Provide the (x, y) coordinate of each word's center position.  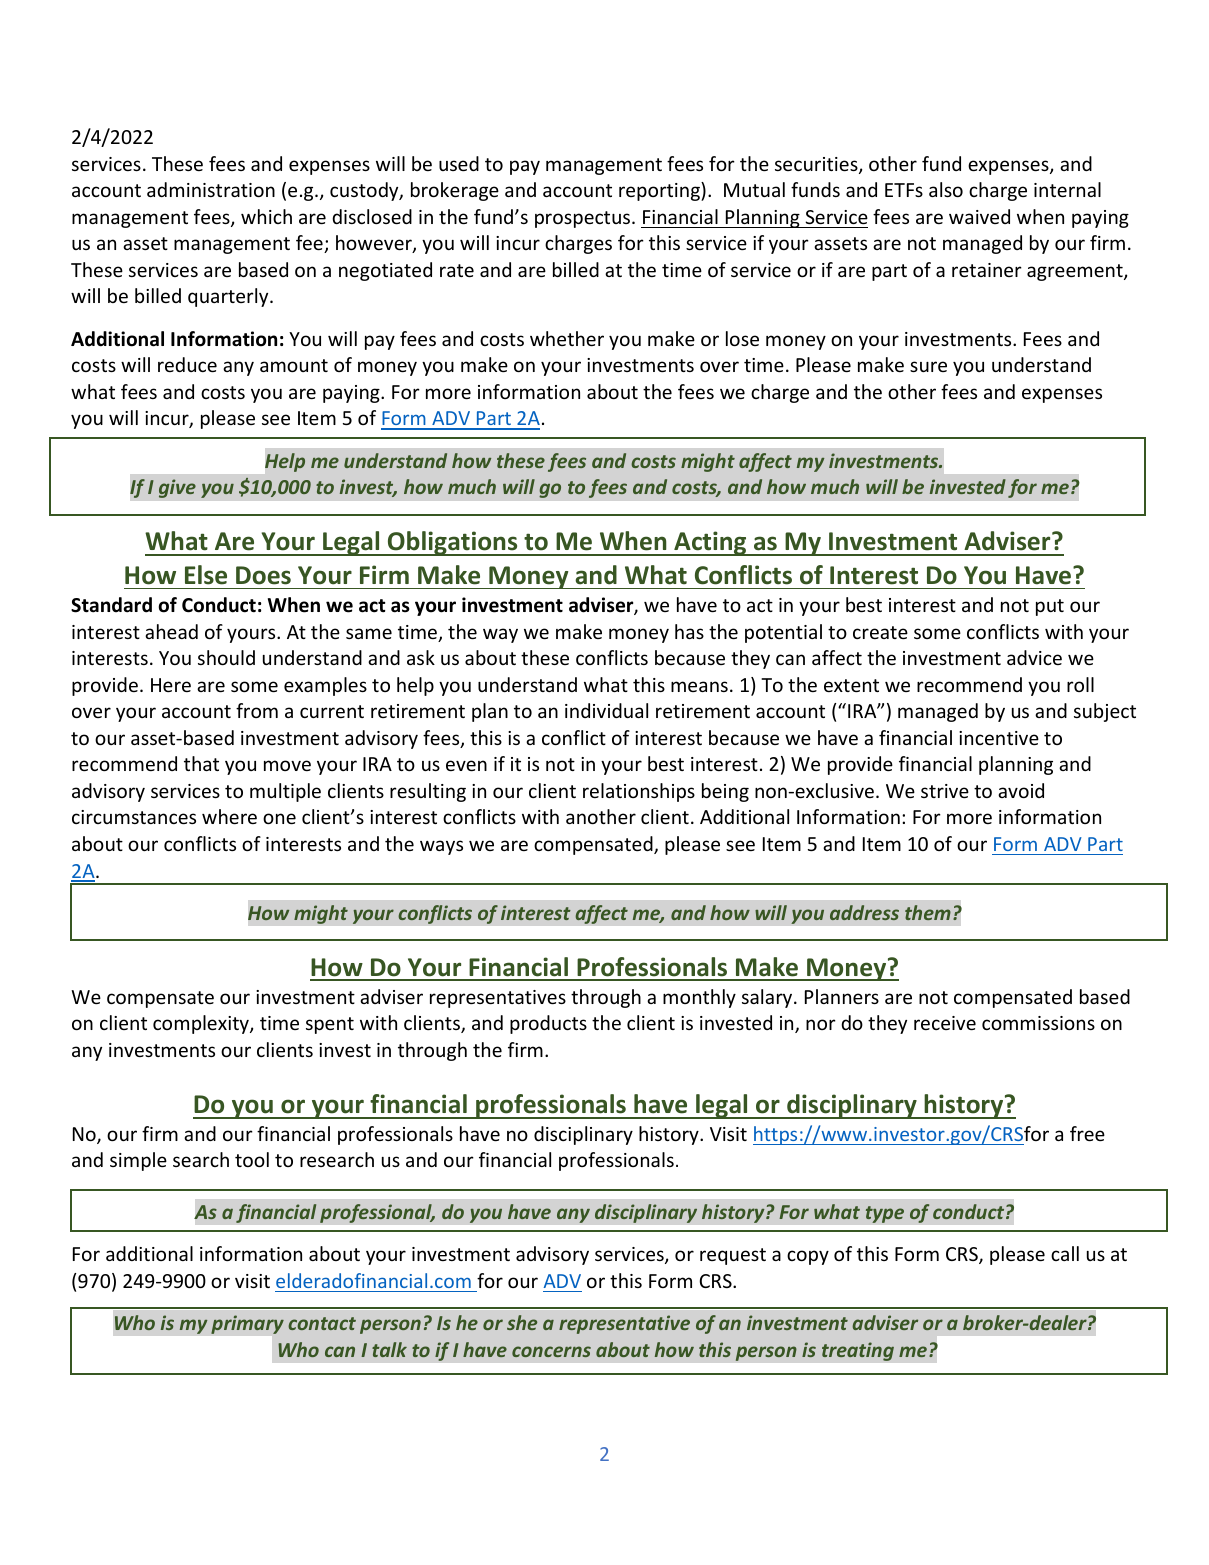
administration (211, 189)
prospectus (584, 219)
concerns (551, 1351)
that (201, 763)
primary (247, 1324)
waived (979, 216)
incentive (999, 738)
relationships (639, 792)
